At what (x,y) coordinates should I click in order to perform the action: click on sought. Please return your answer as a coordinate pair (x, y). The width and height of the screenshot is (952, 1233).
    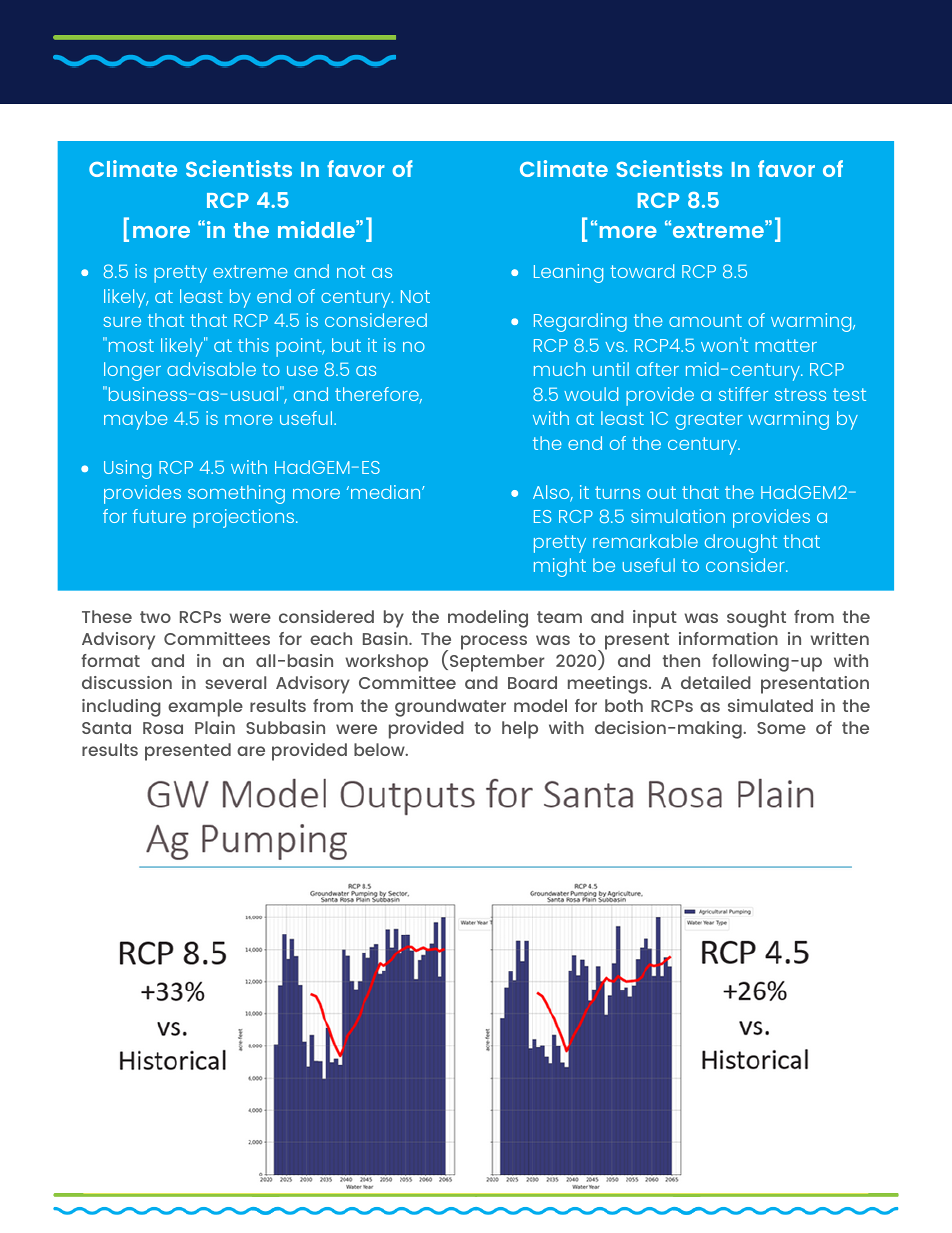
    Looking at the image, I should click on (756, 619).
